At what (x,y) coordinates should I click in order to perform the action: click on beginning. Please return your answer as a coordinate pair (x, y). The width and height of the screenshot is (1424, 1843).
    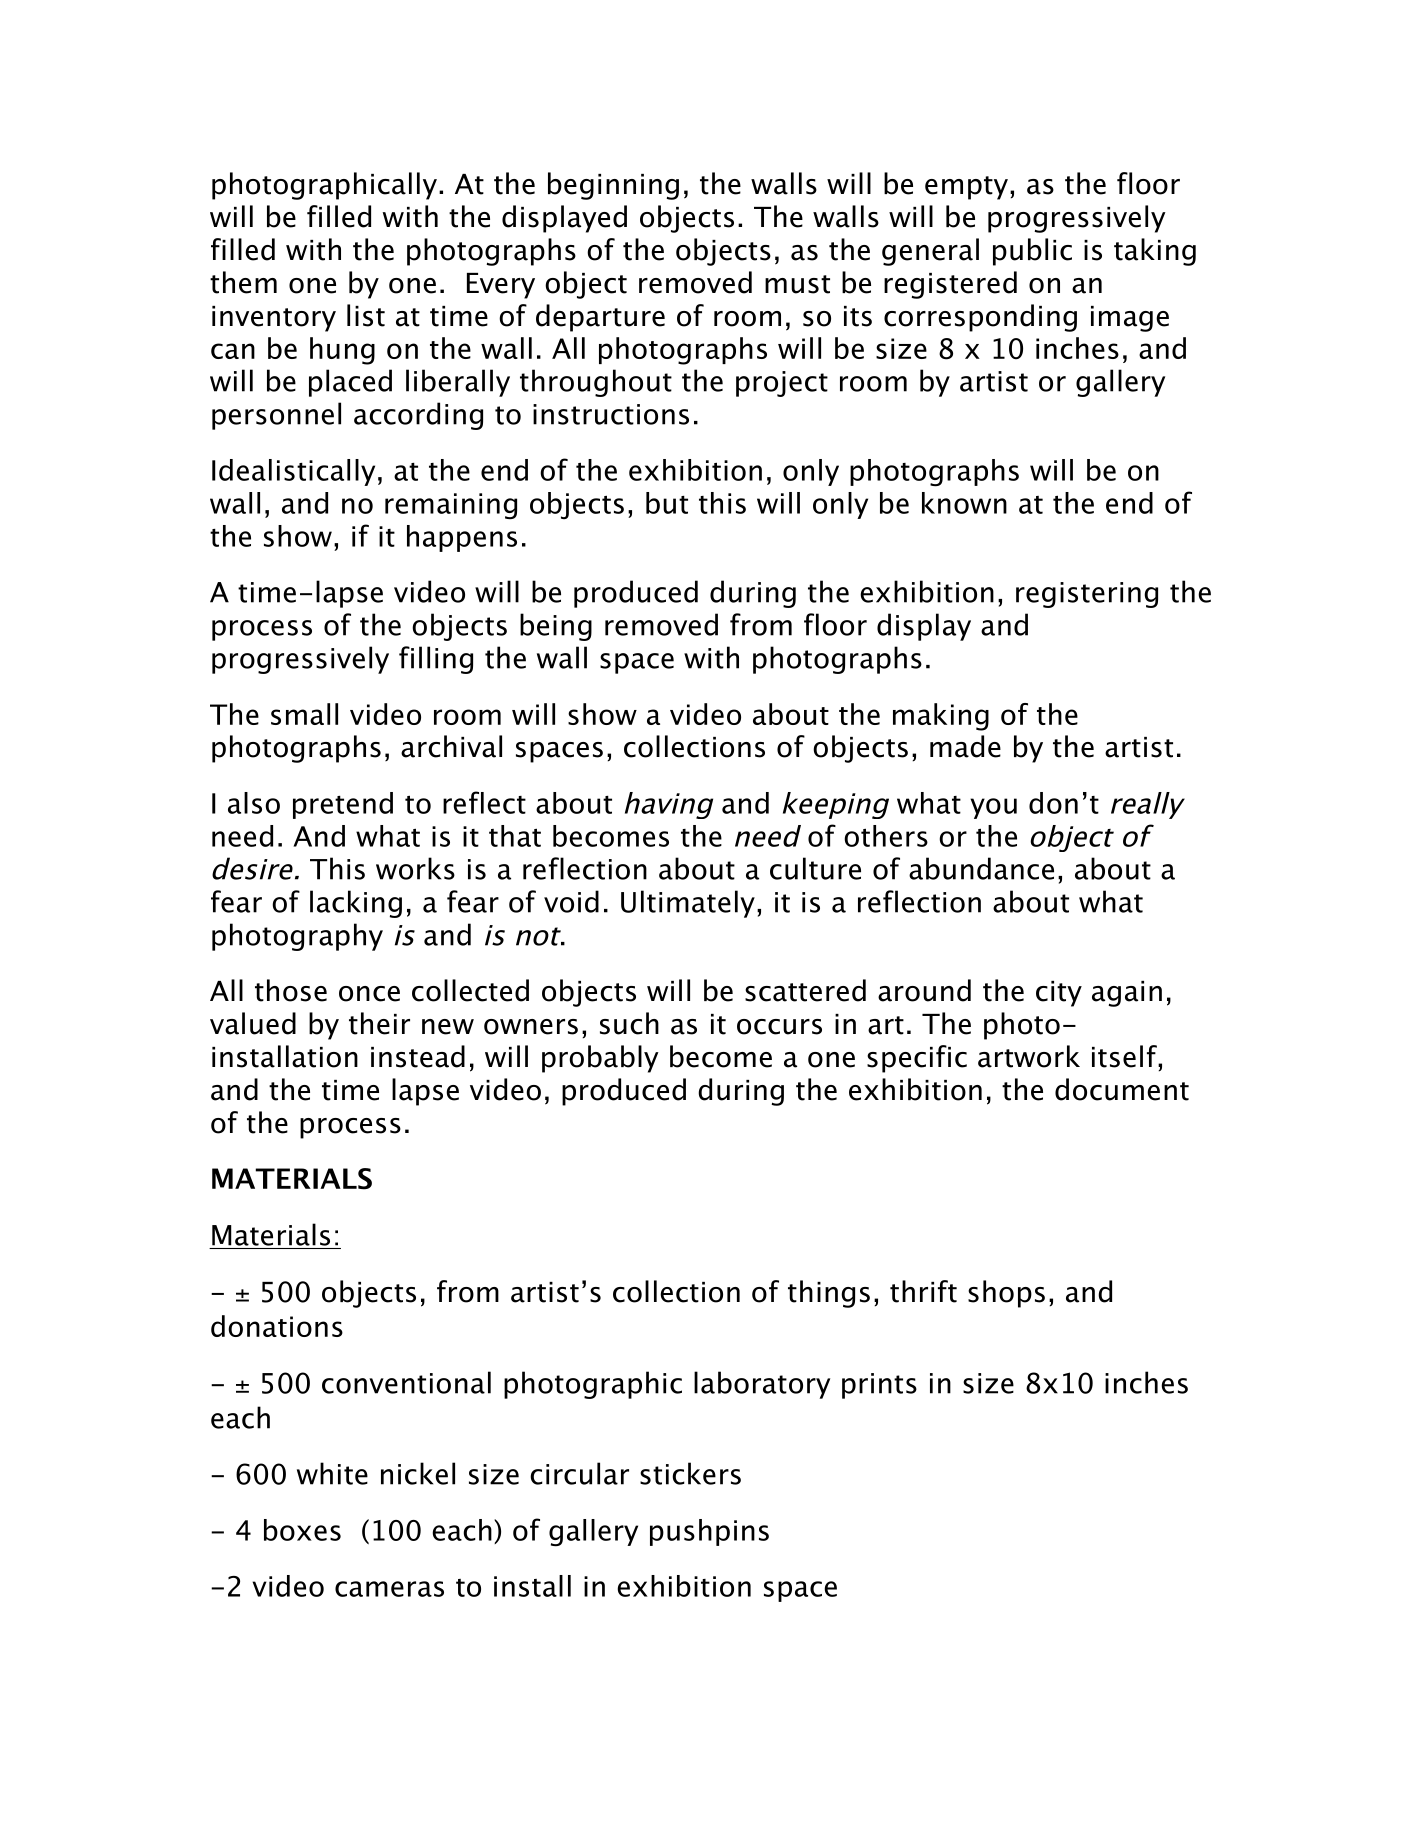
    Looking at the image, I should click on (613, 186).
